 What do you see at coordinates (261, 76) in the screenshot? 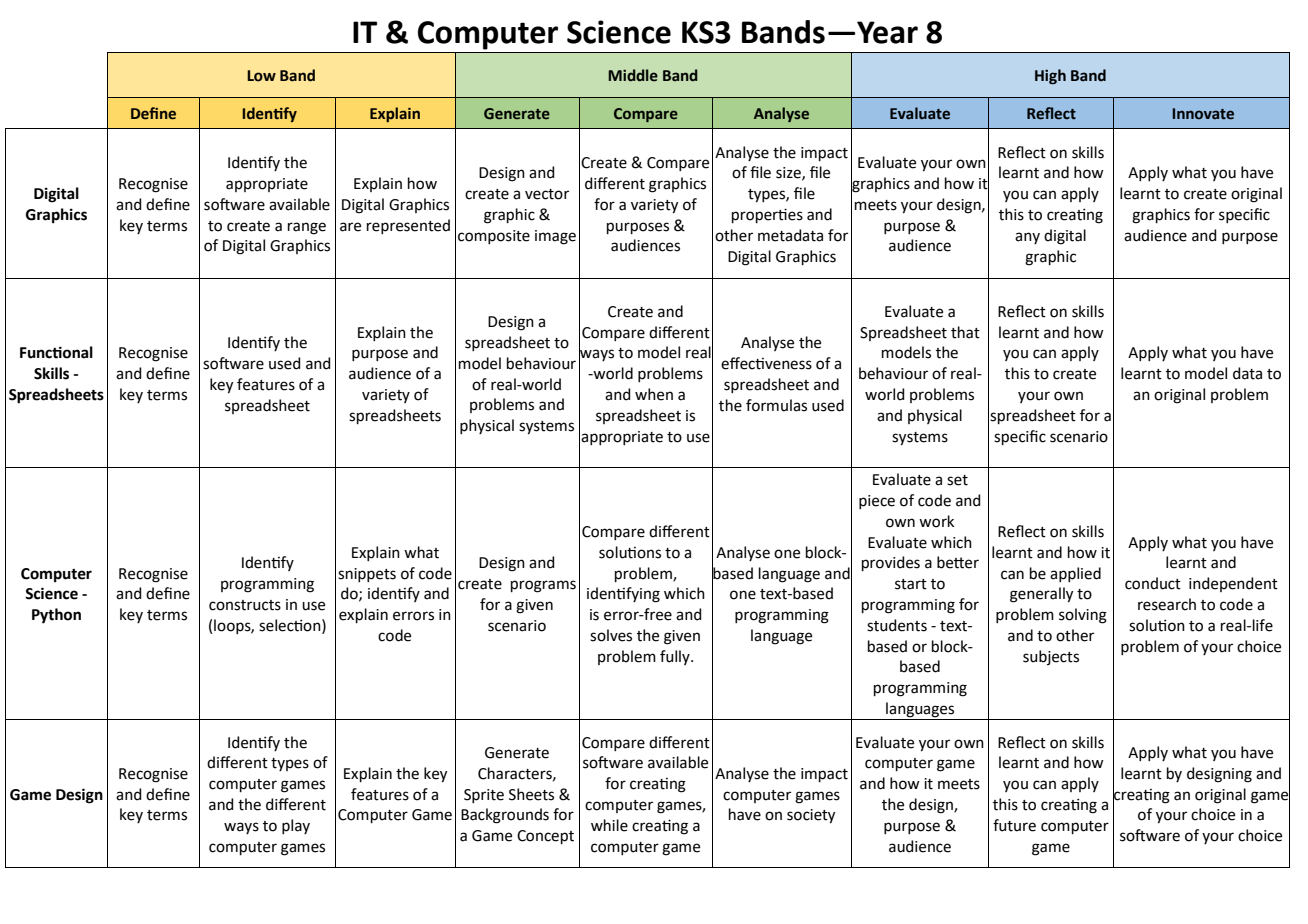
I see `Low` at bounding box center [261, 76].
